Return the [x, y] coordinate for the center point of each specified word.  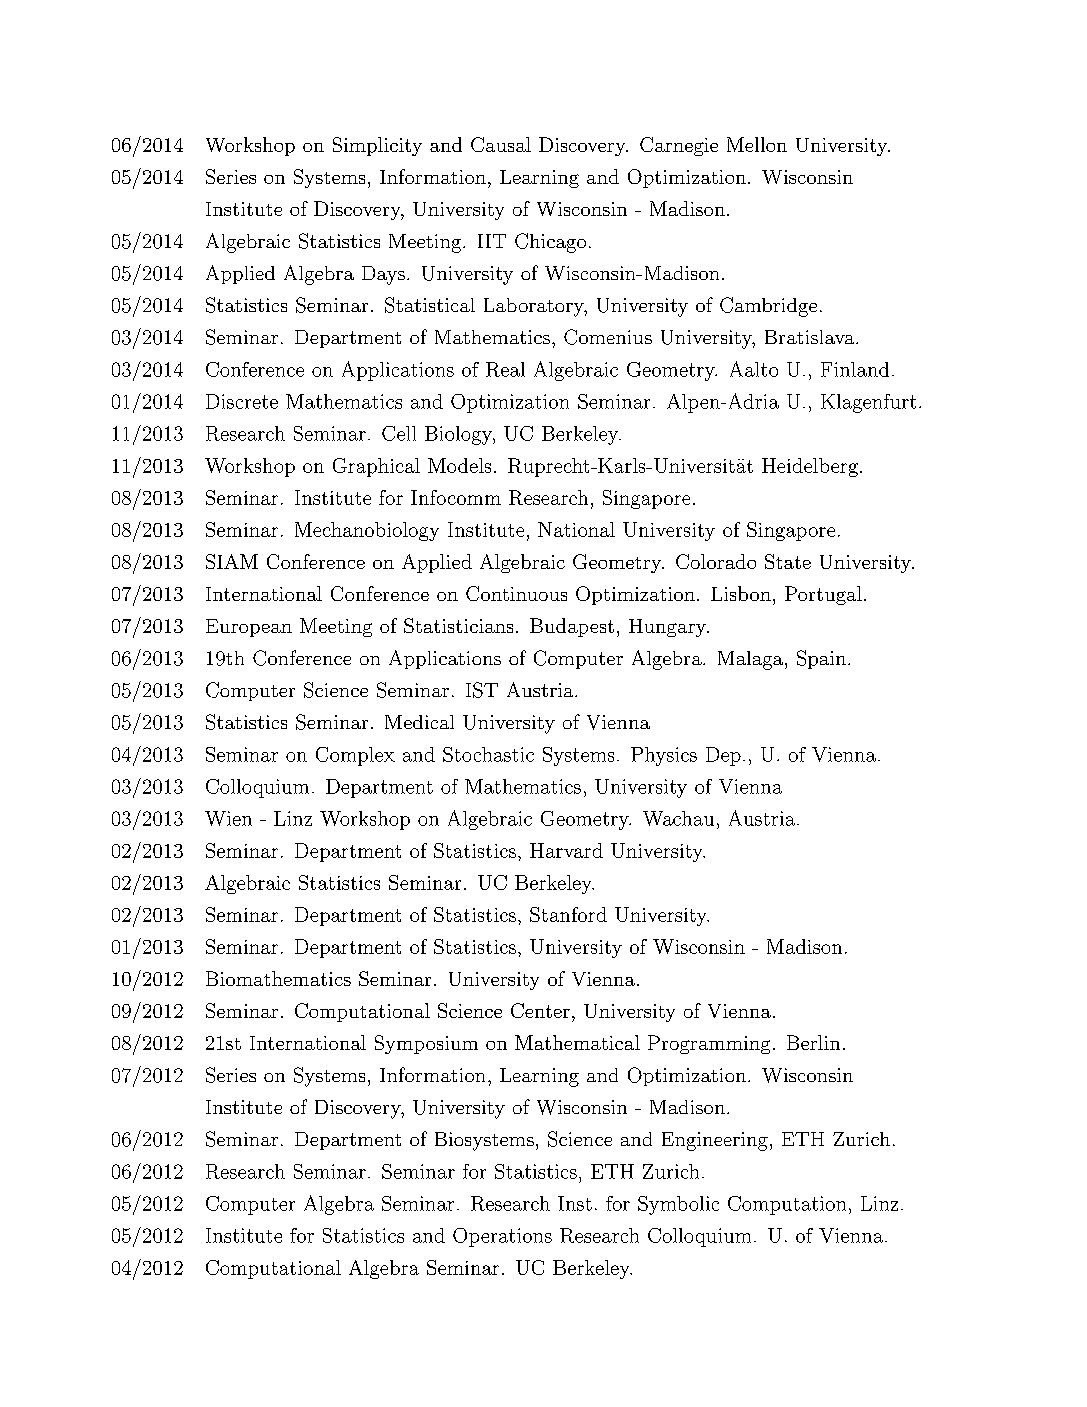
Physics [664, 756]
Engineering [715, 1141]
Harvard [566, 850]
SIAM [232, 561]
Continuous [516, 593]
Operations [502, 1237]
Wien [228, 818]
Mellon [757, 144]
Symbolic [678, 1205]
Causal [501, 144]
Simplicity [377, 146]
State [788, 561]
